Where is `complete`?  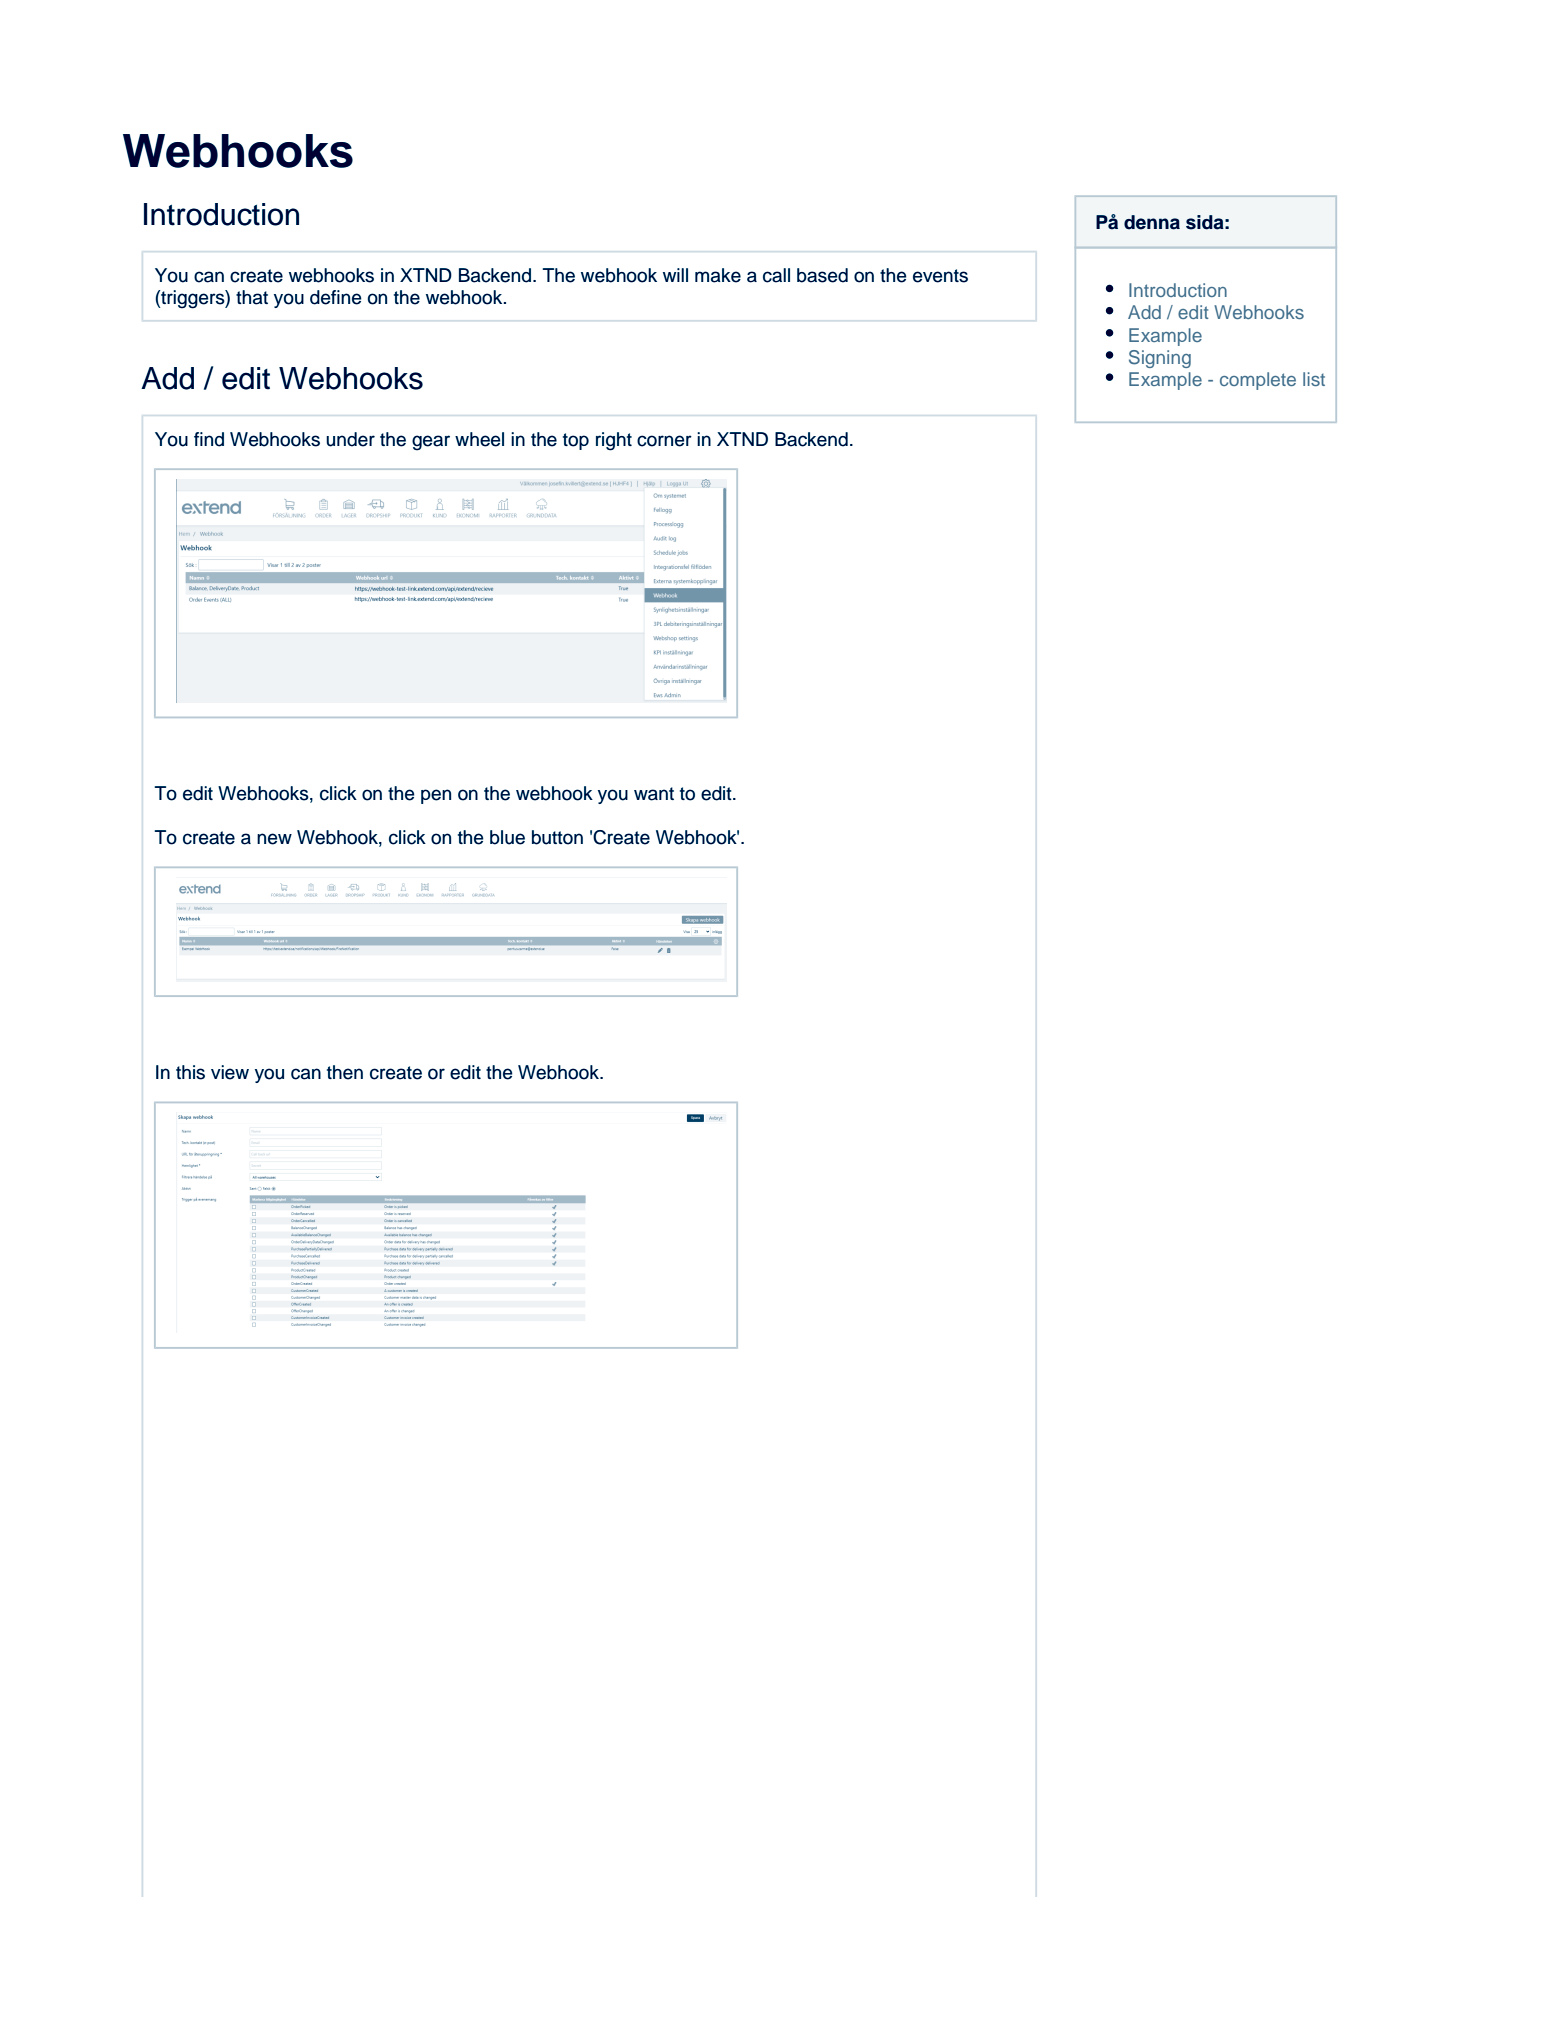
complete is located at coordinates (1258, 381).
